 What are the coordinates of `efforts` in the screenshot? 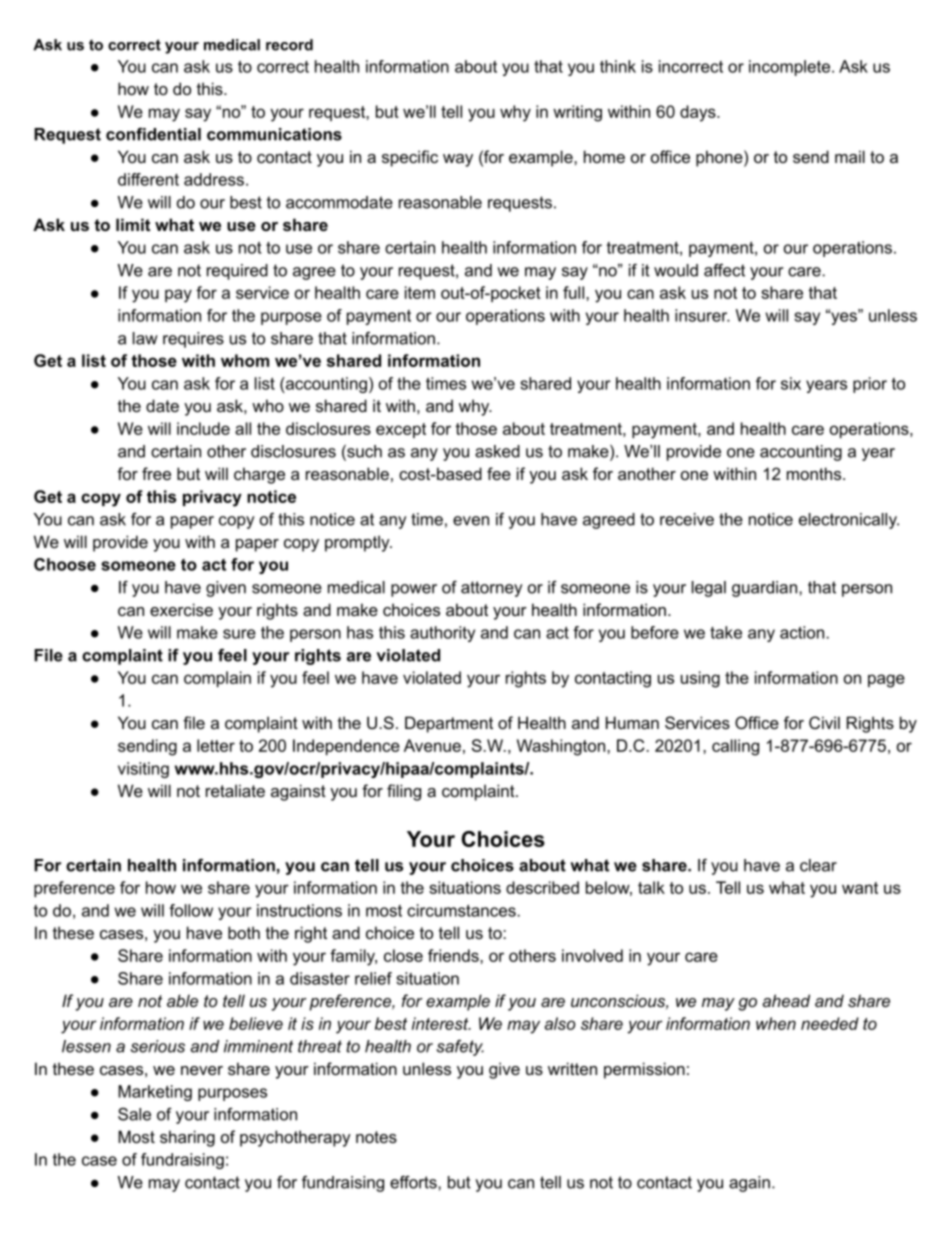 It's located at (414, 1182).
